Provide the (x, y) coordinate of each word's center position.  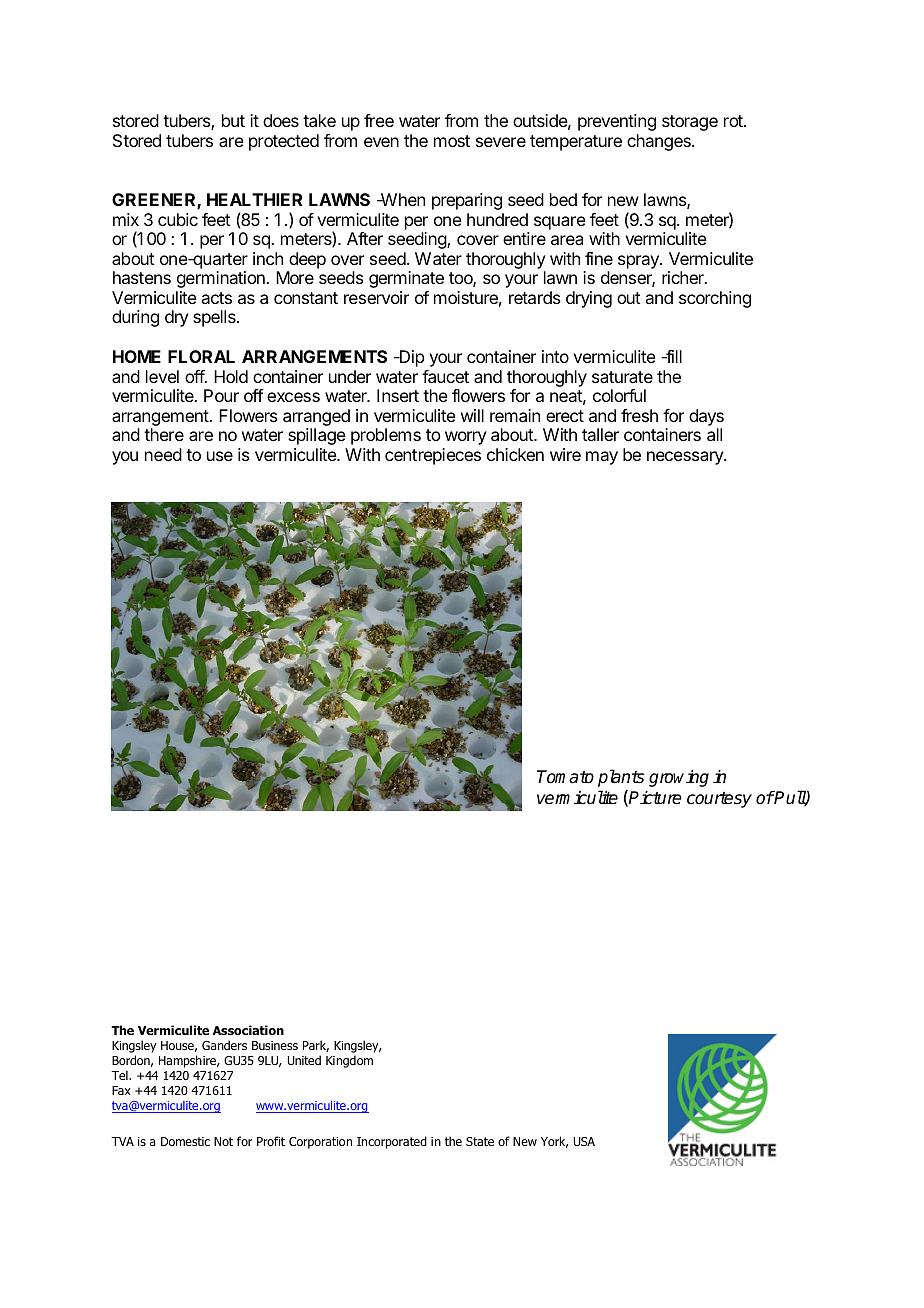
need (163, 454)
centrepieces (433, 456)
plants (621, 778)
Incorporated (392, 1142)
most (452, 141)
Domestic (185, 1141)
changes (660, 142)
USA (584, 1141)
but (233, 120)
